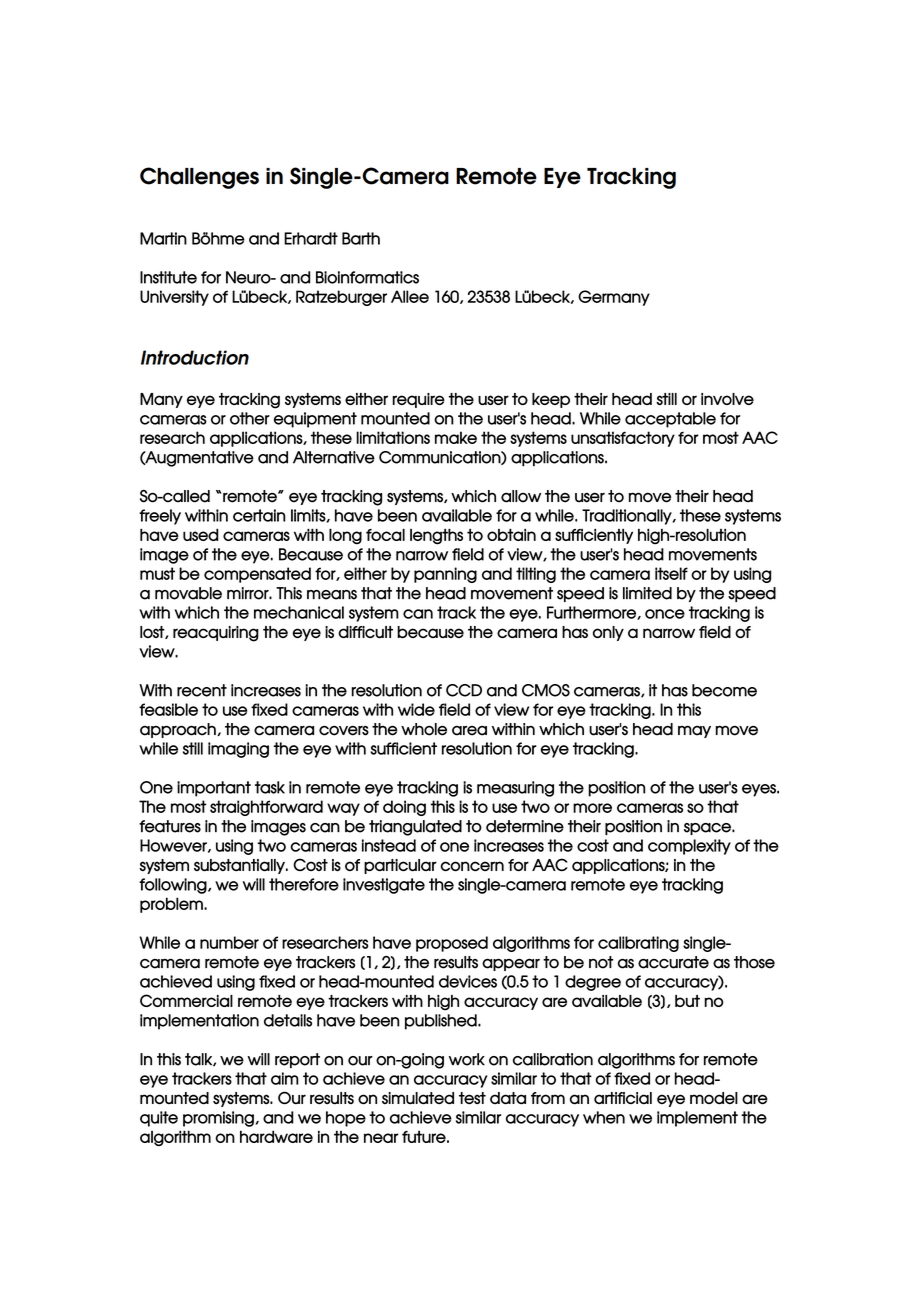 Image resolution: width=924 pixels, height=1308 pixels. I want to click on become, so click(724, 690).
